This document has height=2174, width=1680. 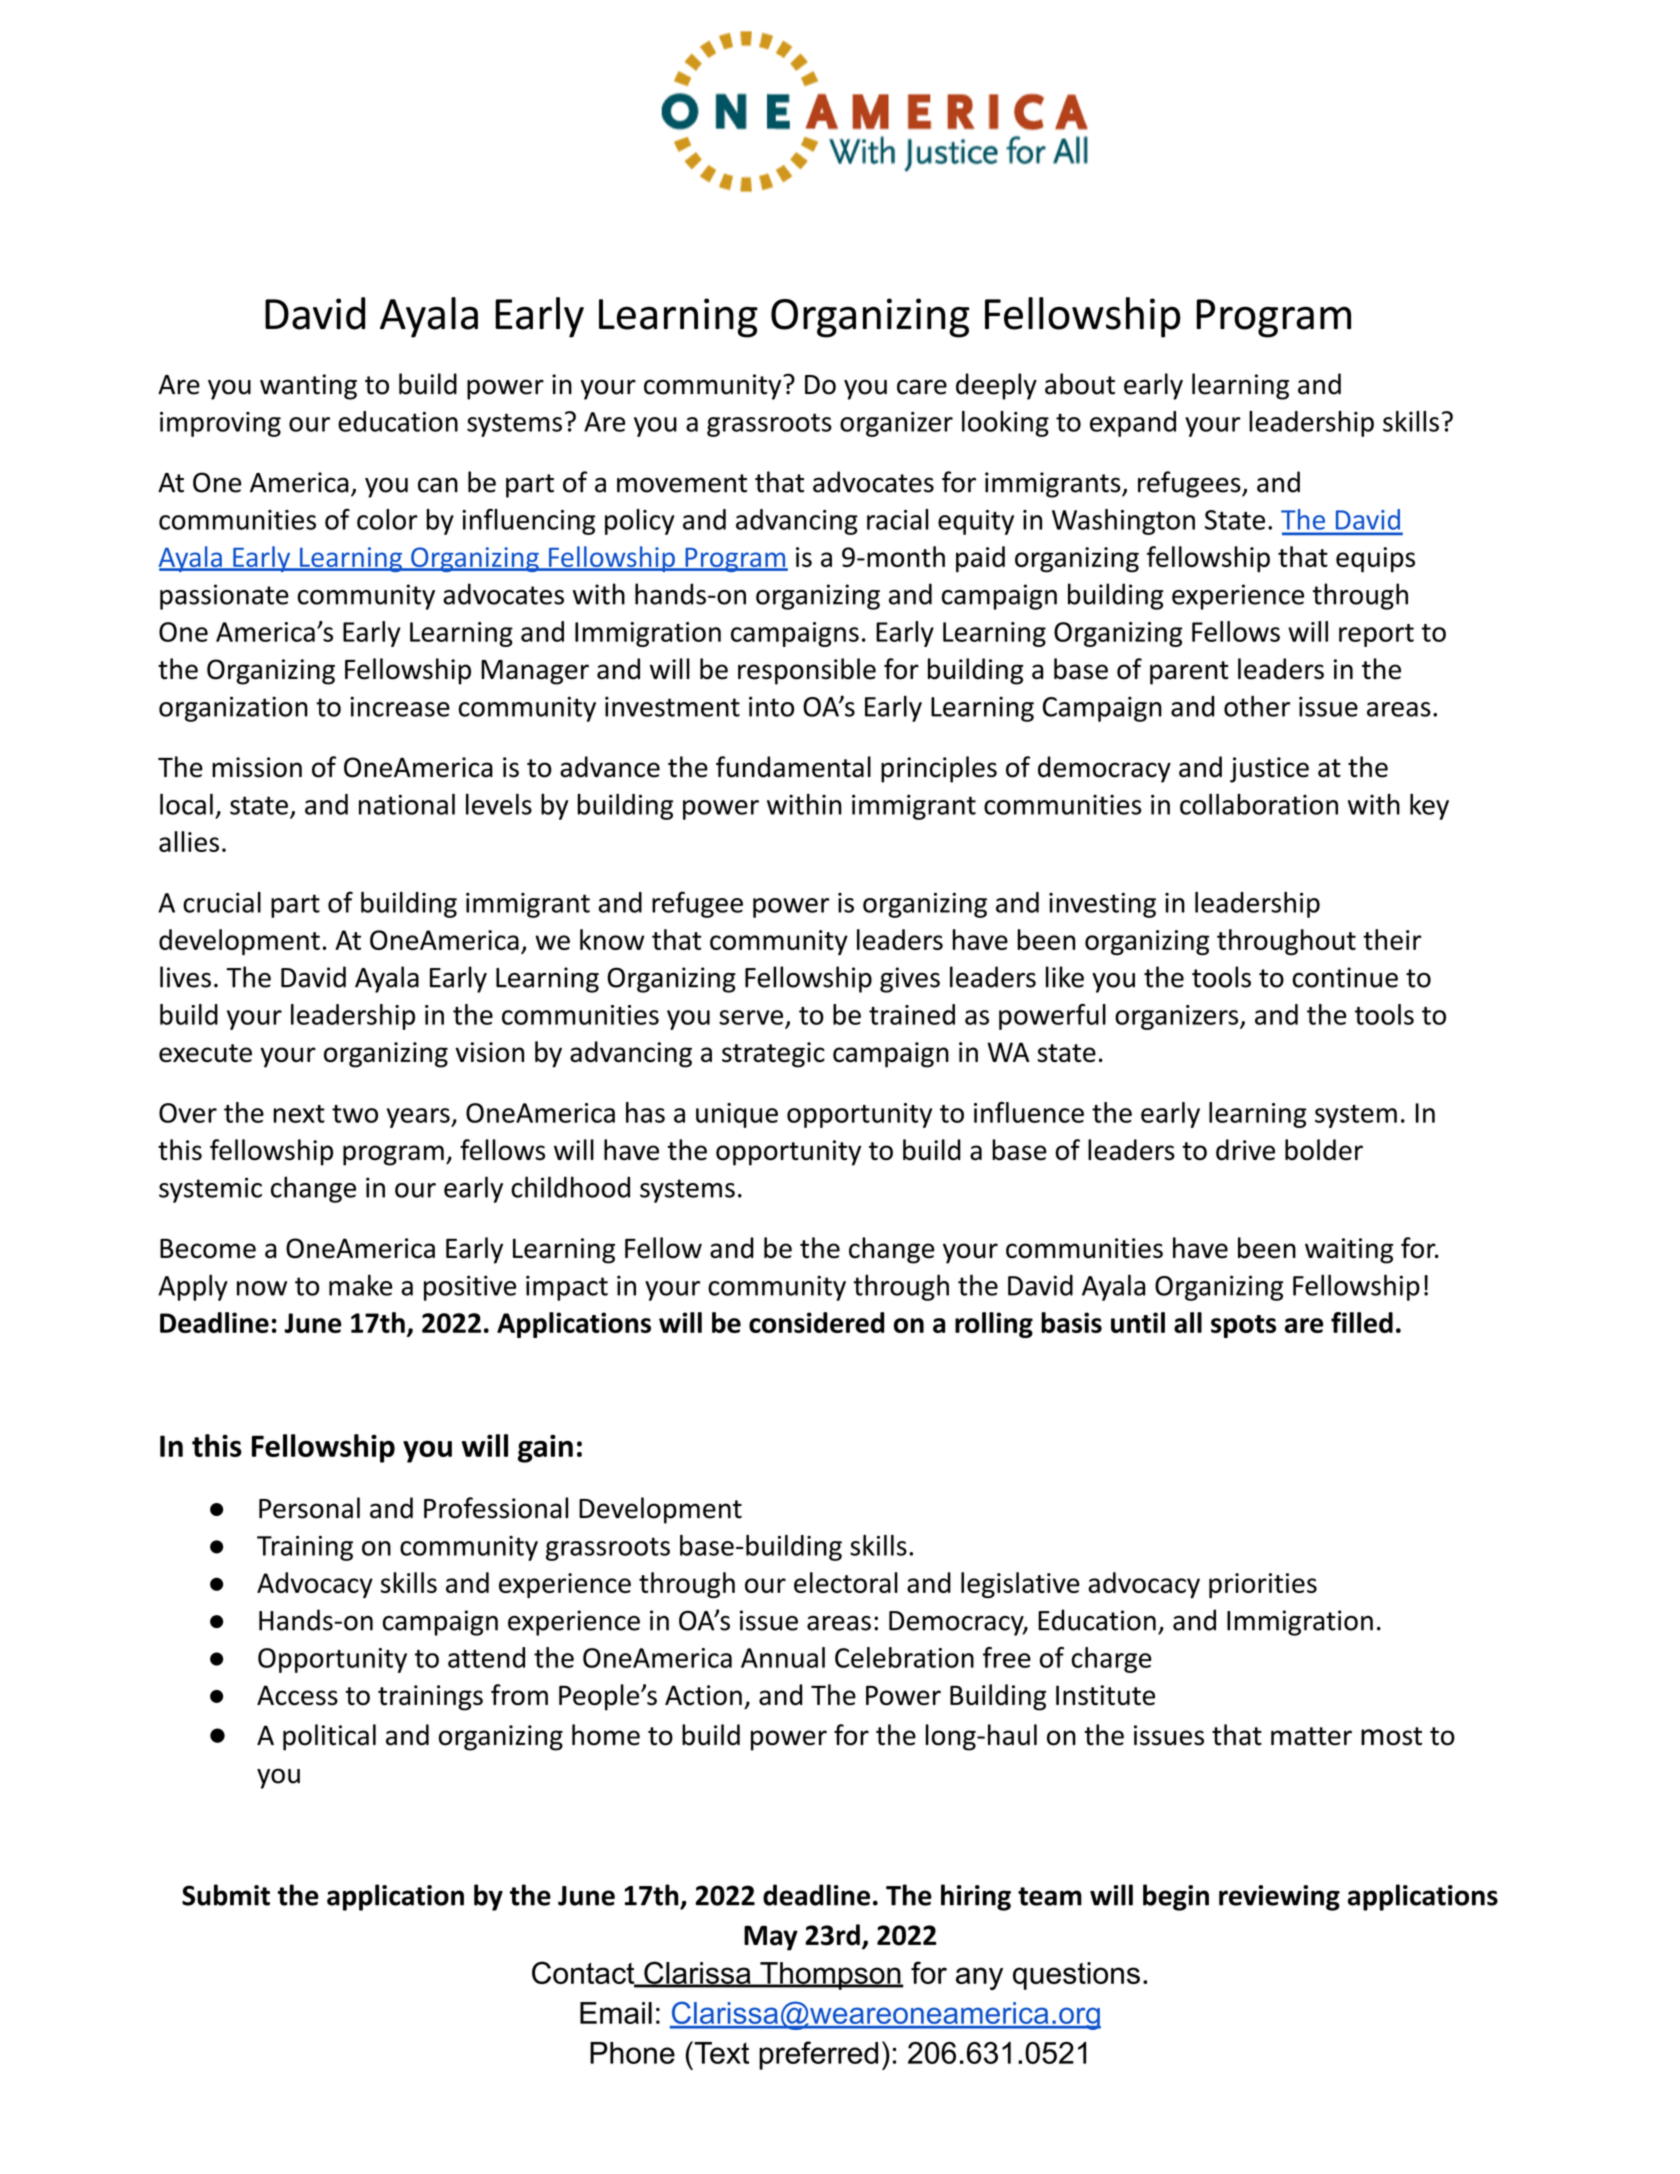 I want to click on waiting, so click(x=1349, y=1251).
